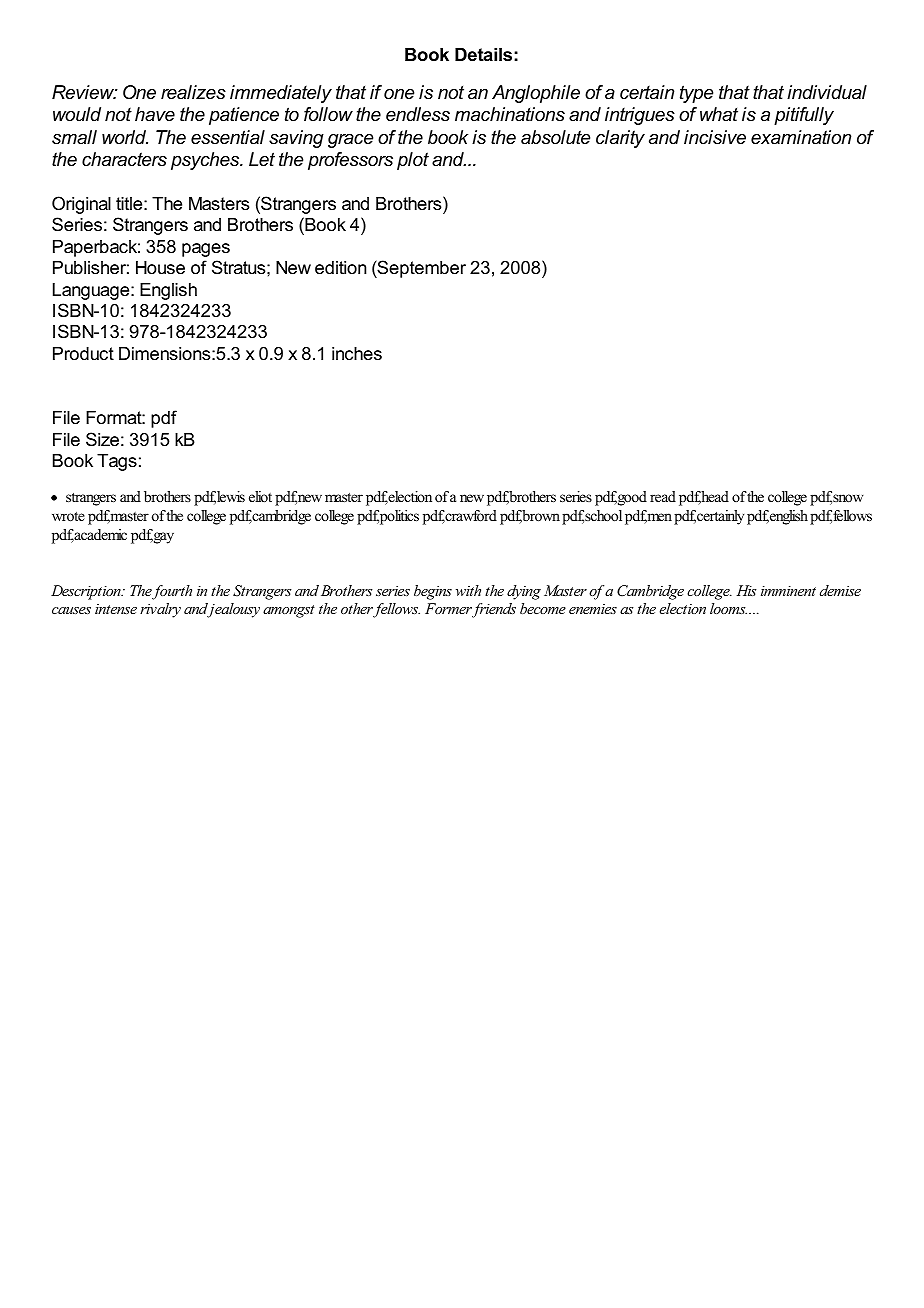 This screenshot has height=1308, width=924. What do you see at coordinates (433, 592) in the screenshot?
I see `begins` at bounding box center [433, 592].
